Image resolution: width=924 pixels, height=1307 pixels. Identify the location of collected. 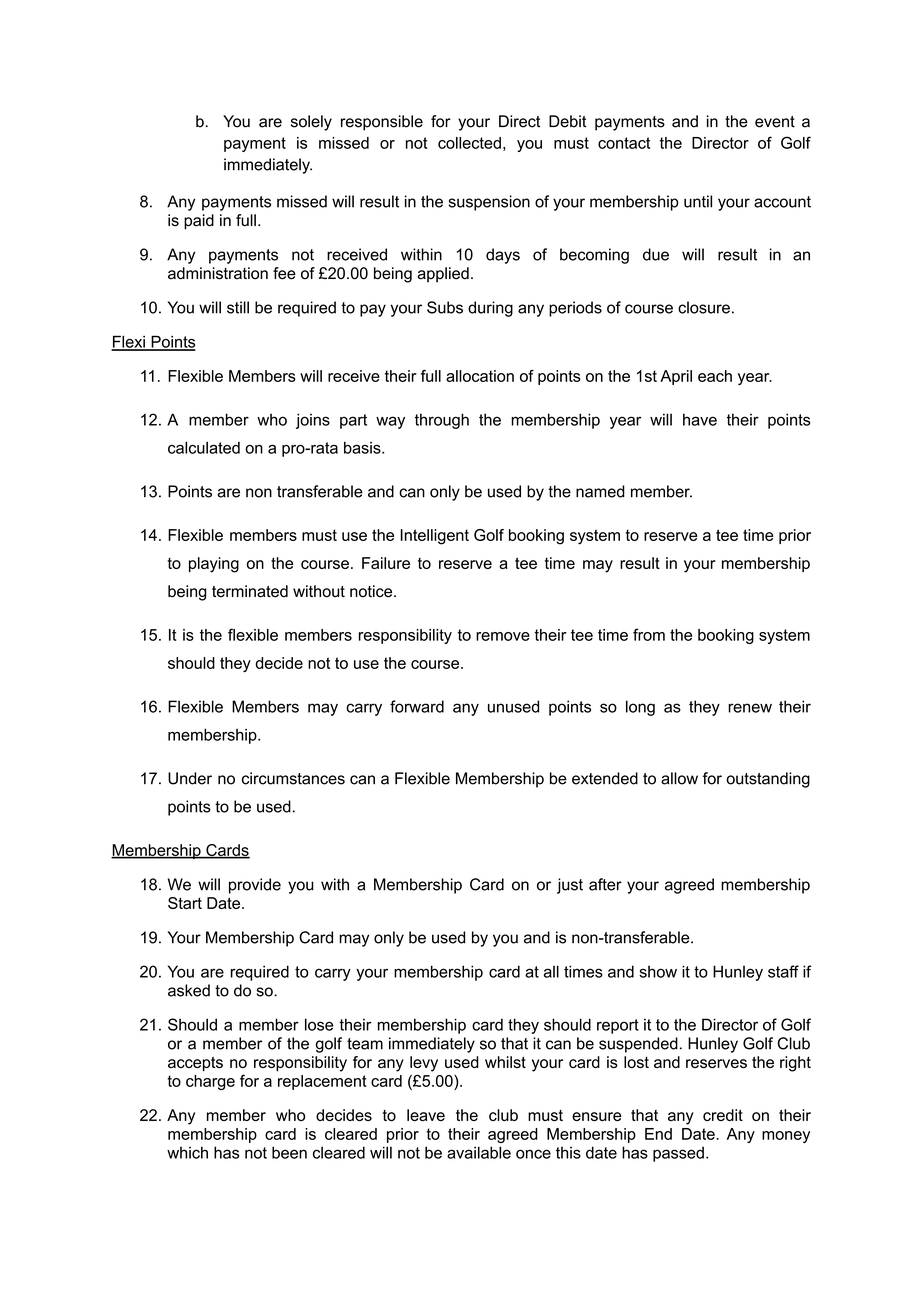
(469, 143).
